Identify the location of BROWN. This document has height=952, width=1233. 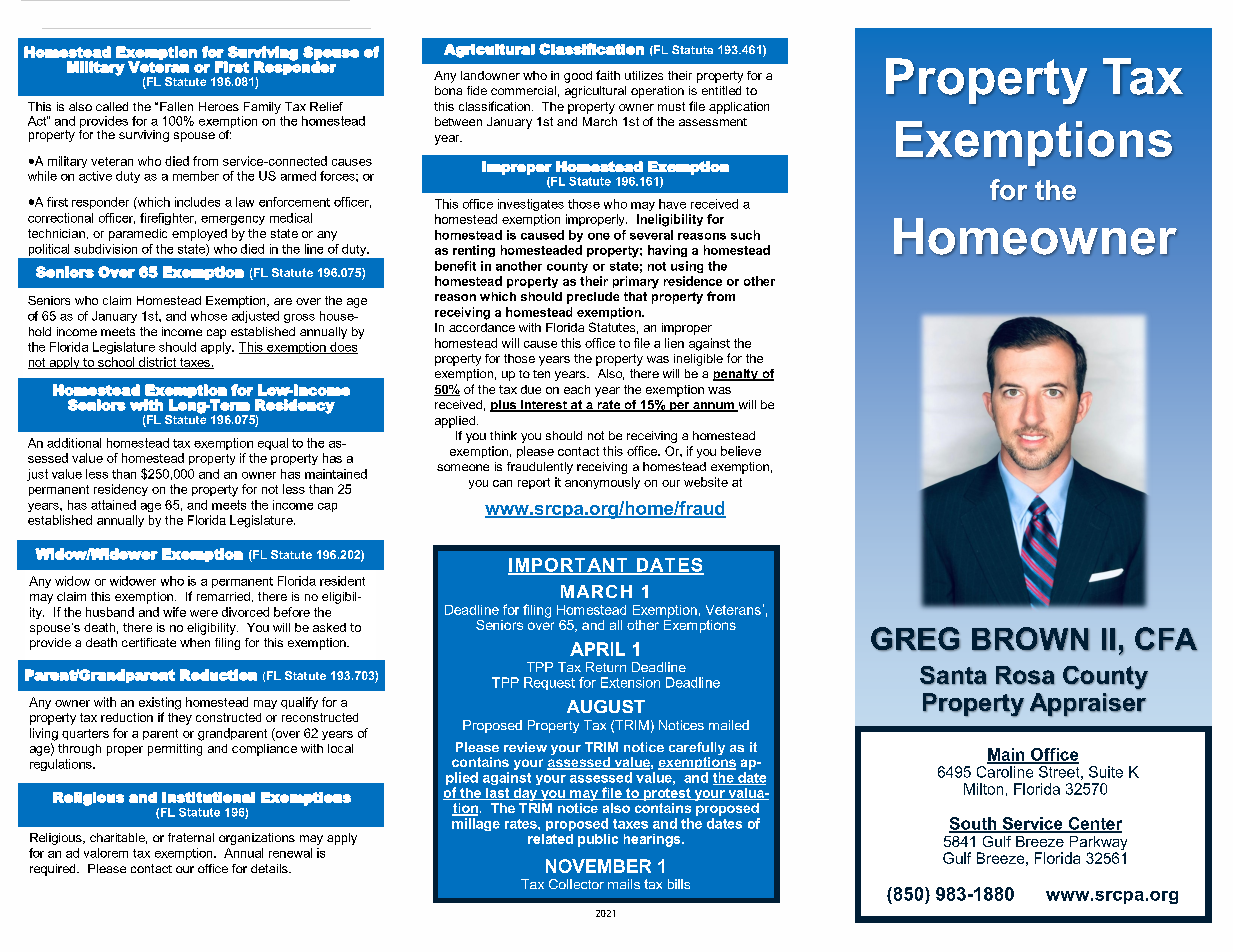
(1030, 639).
